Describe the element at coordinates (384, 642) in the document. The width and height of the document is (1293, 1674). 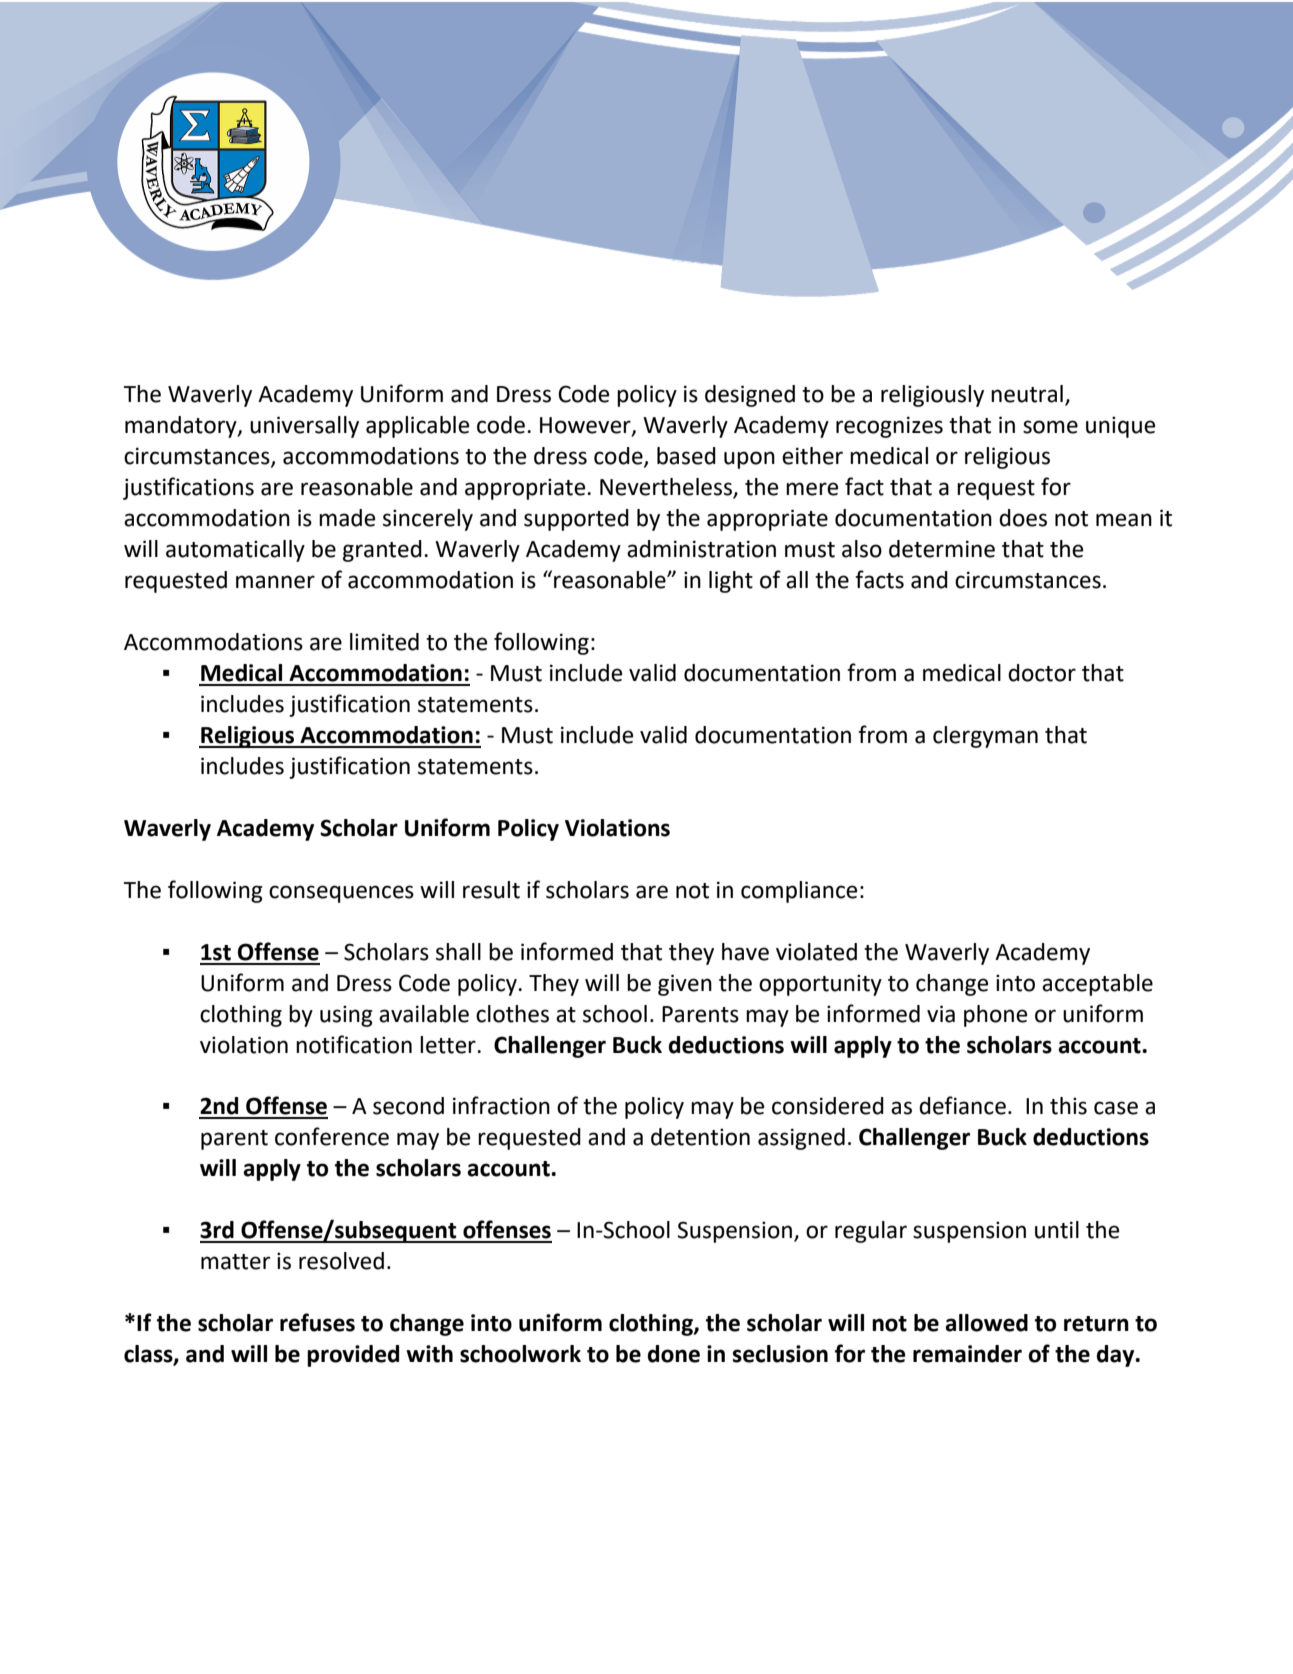
I see `limited` at that location.
